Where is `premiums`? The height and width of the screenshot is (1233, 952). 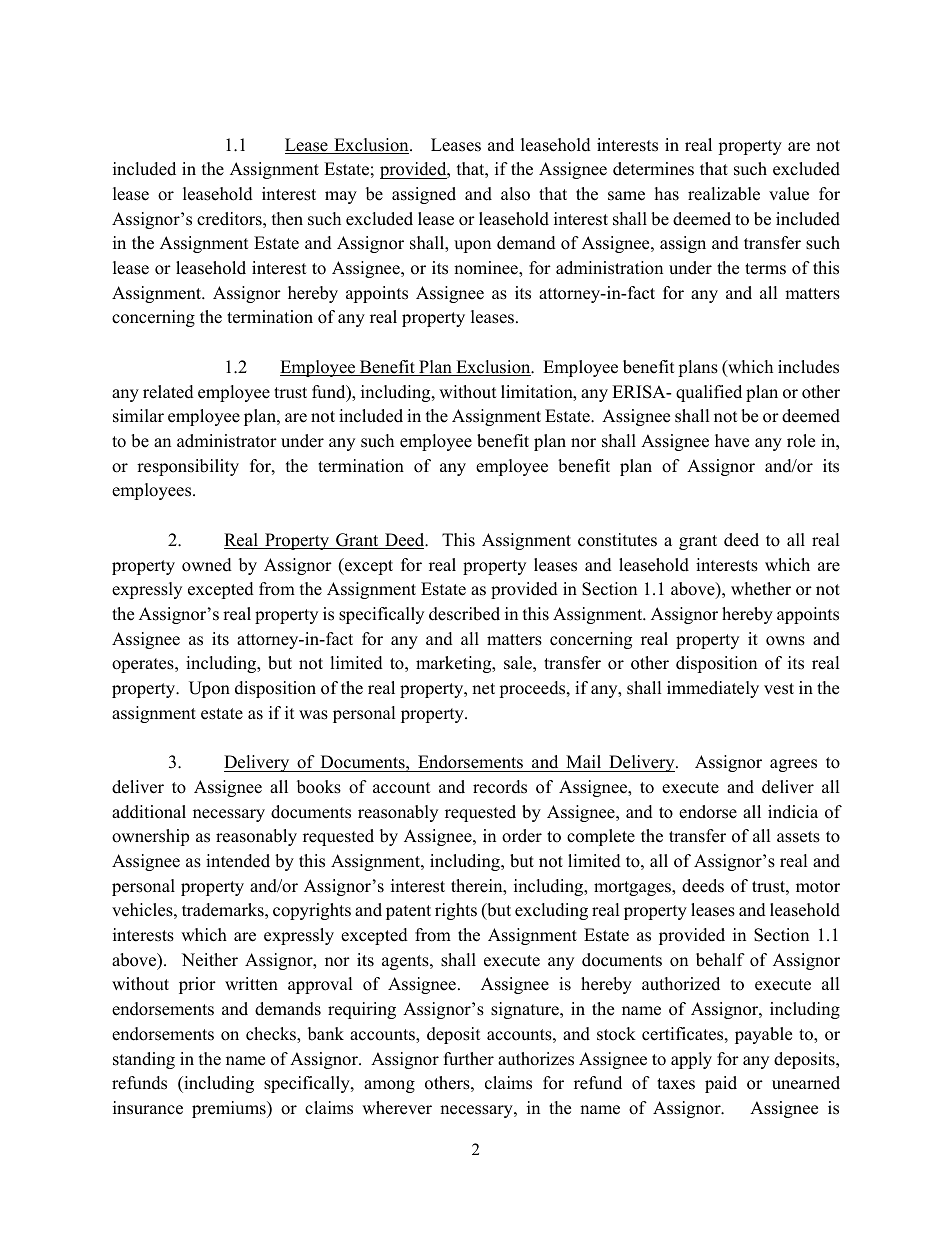 premiums is located at coordinates (230, 1109).
